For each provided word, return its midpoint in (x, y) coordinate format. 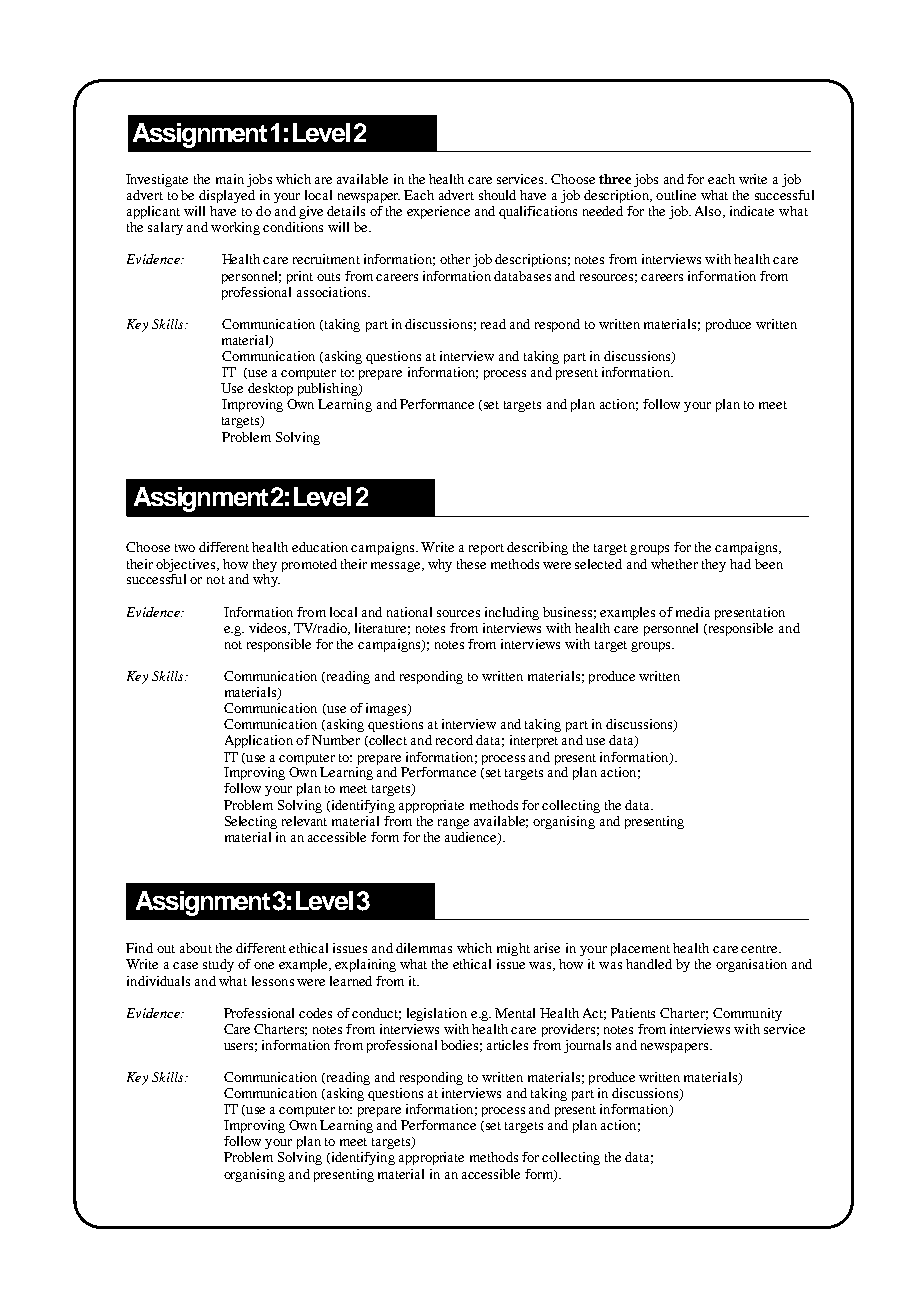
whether (674, 564)
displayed (227, 196)
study (218, 965)
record (454, 740)
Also (709, 212)
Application (259, 741)
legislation (437, 1014)
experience (438, 212)
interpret (534, 741)
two (185, 548)
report (486, 549)
